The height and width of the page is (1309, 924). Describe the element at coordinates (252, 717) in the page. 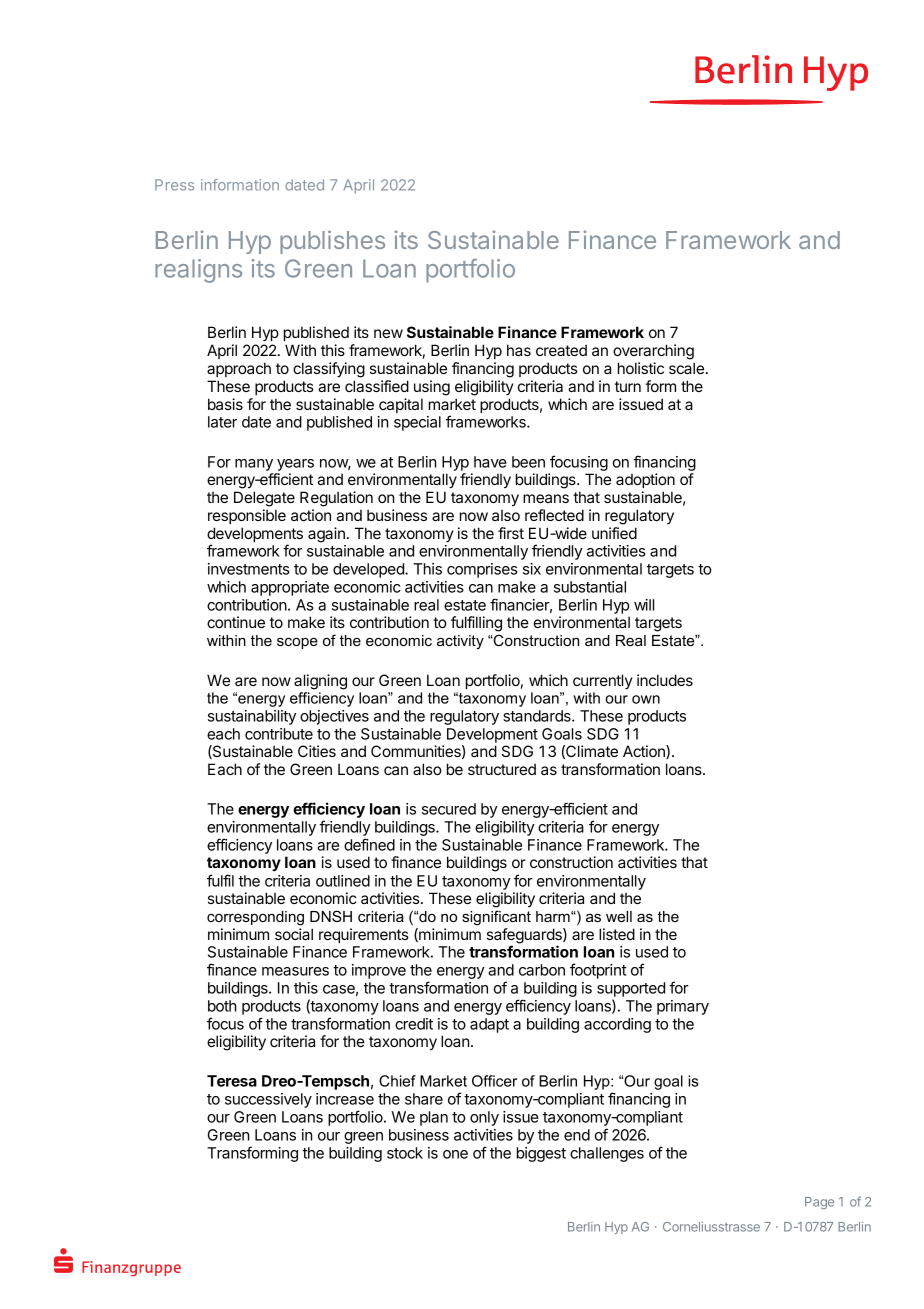

I see `sustainability` at that location.
